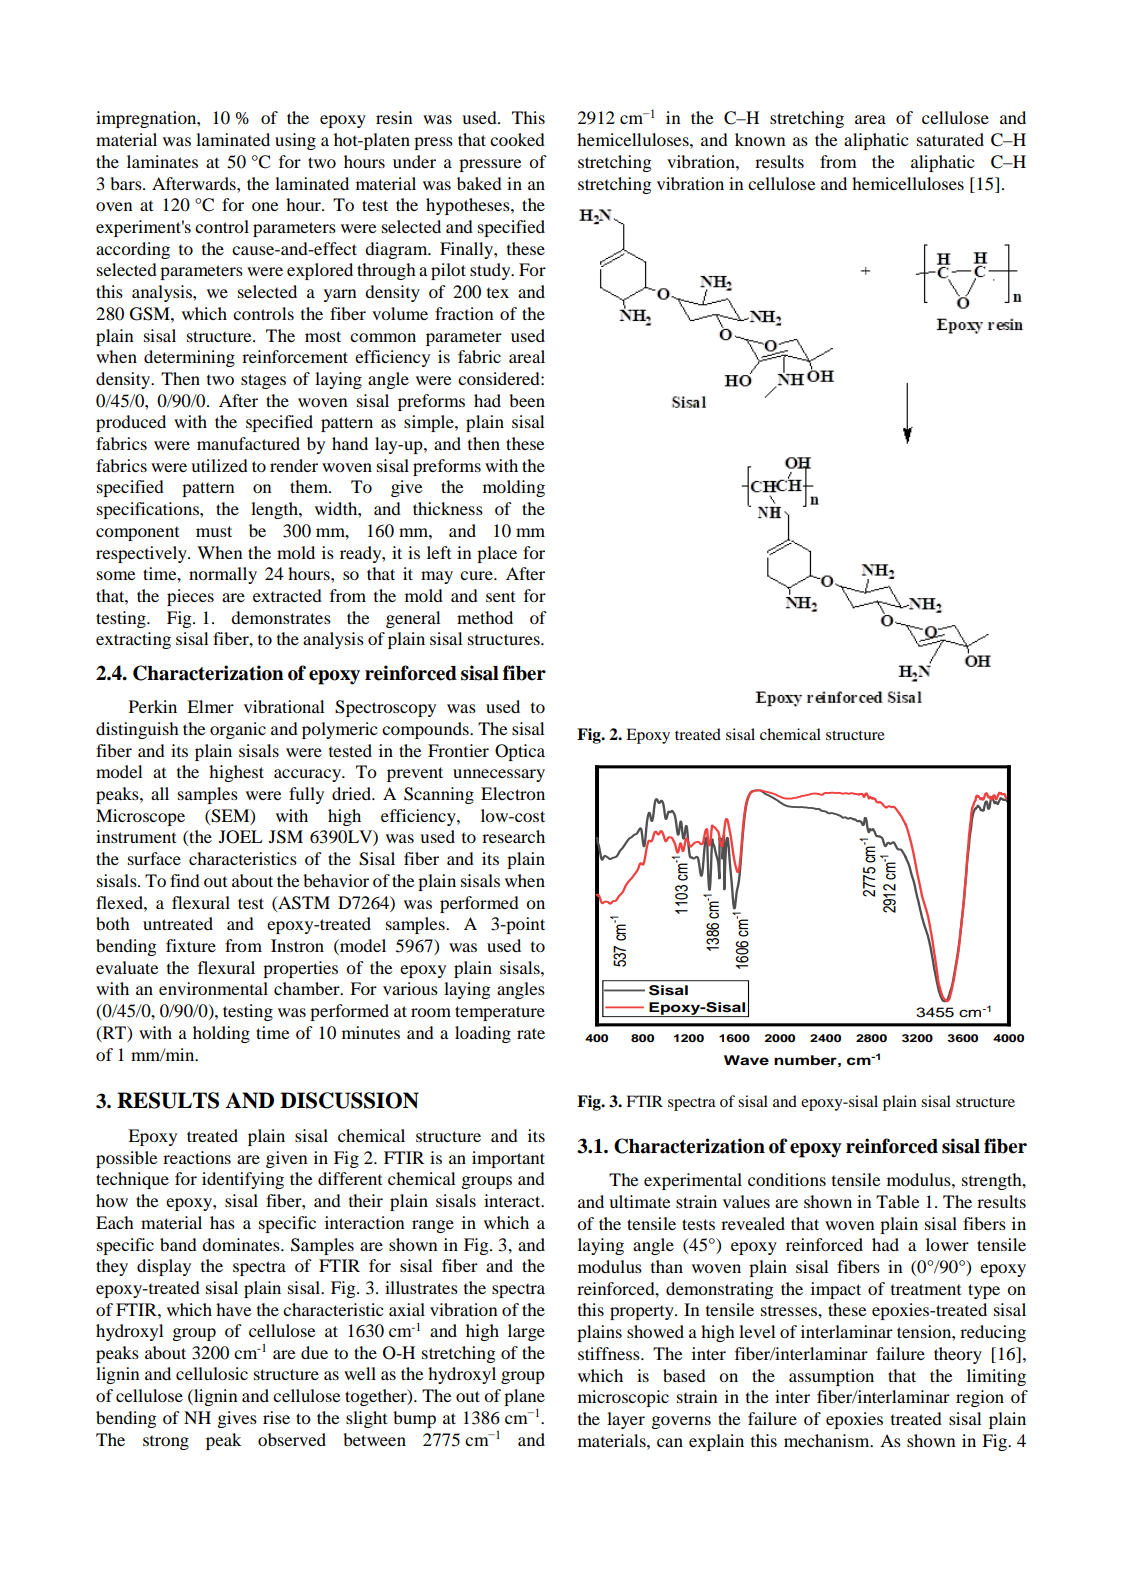 The height and width of the image is (1588, 1123). I want to click on SEM, so click(231, 816).
